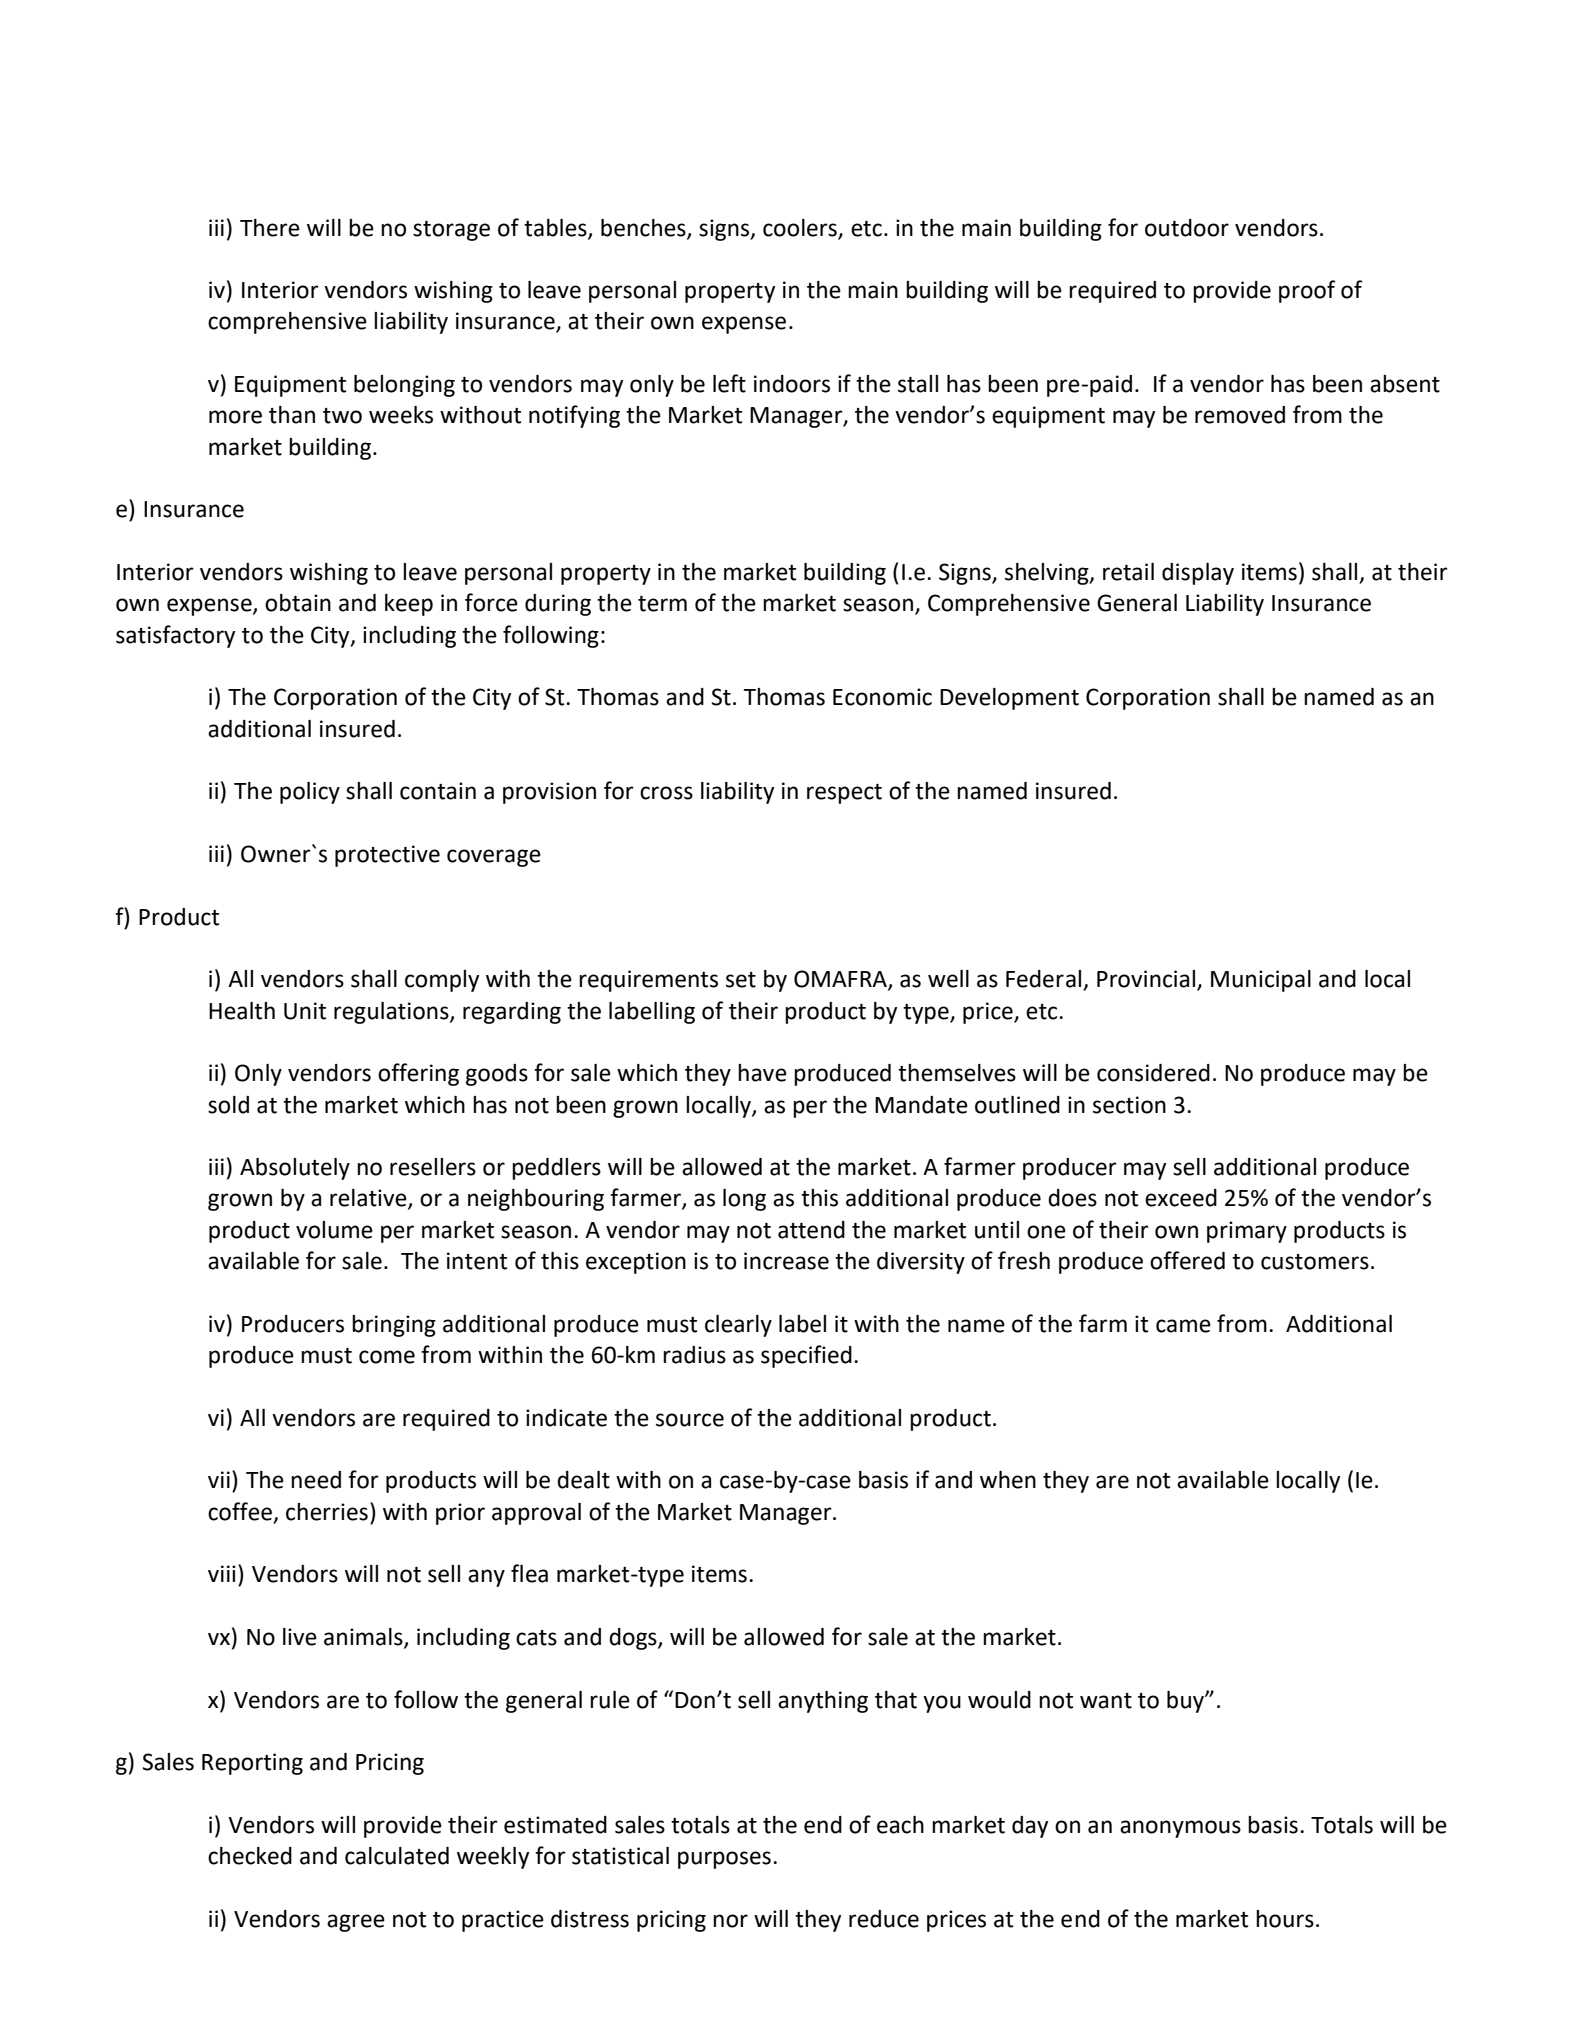 The image size is (1570, 2032). What do you see at coordinates (800, 228) in the screenshot?
I see `coolers` at bounding box center [800, 228].
